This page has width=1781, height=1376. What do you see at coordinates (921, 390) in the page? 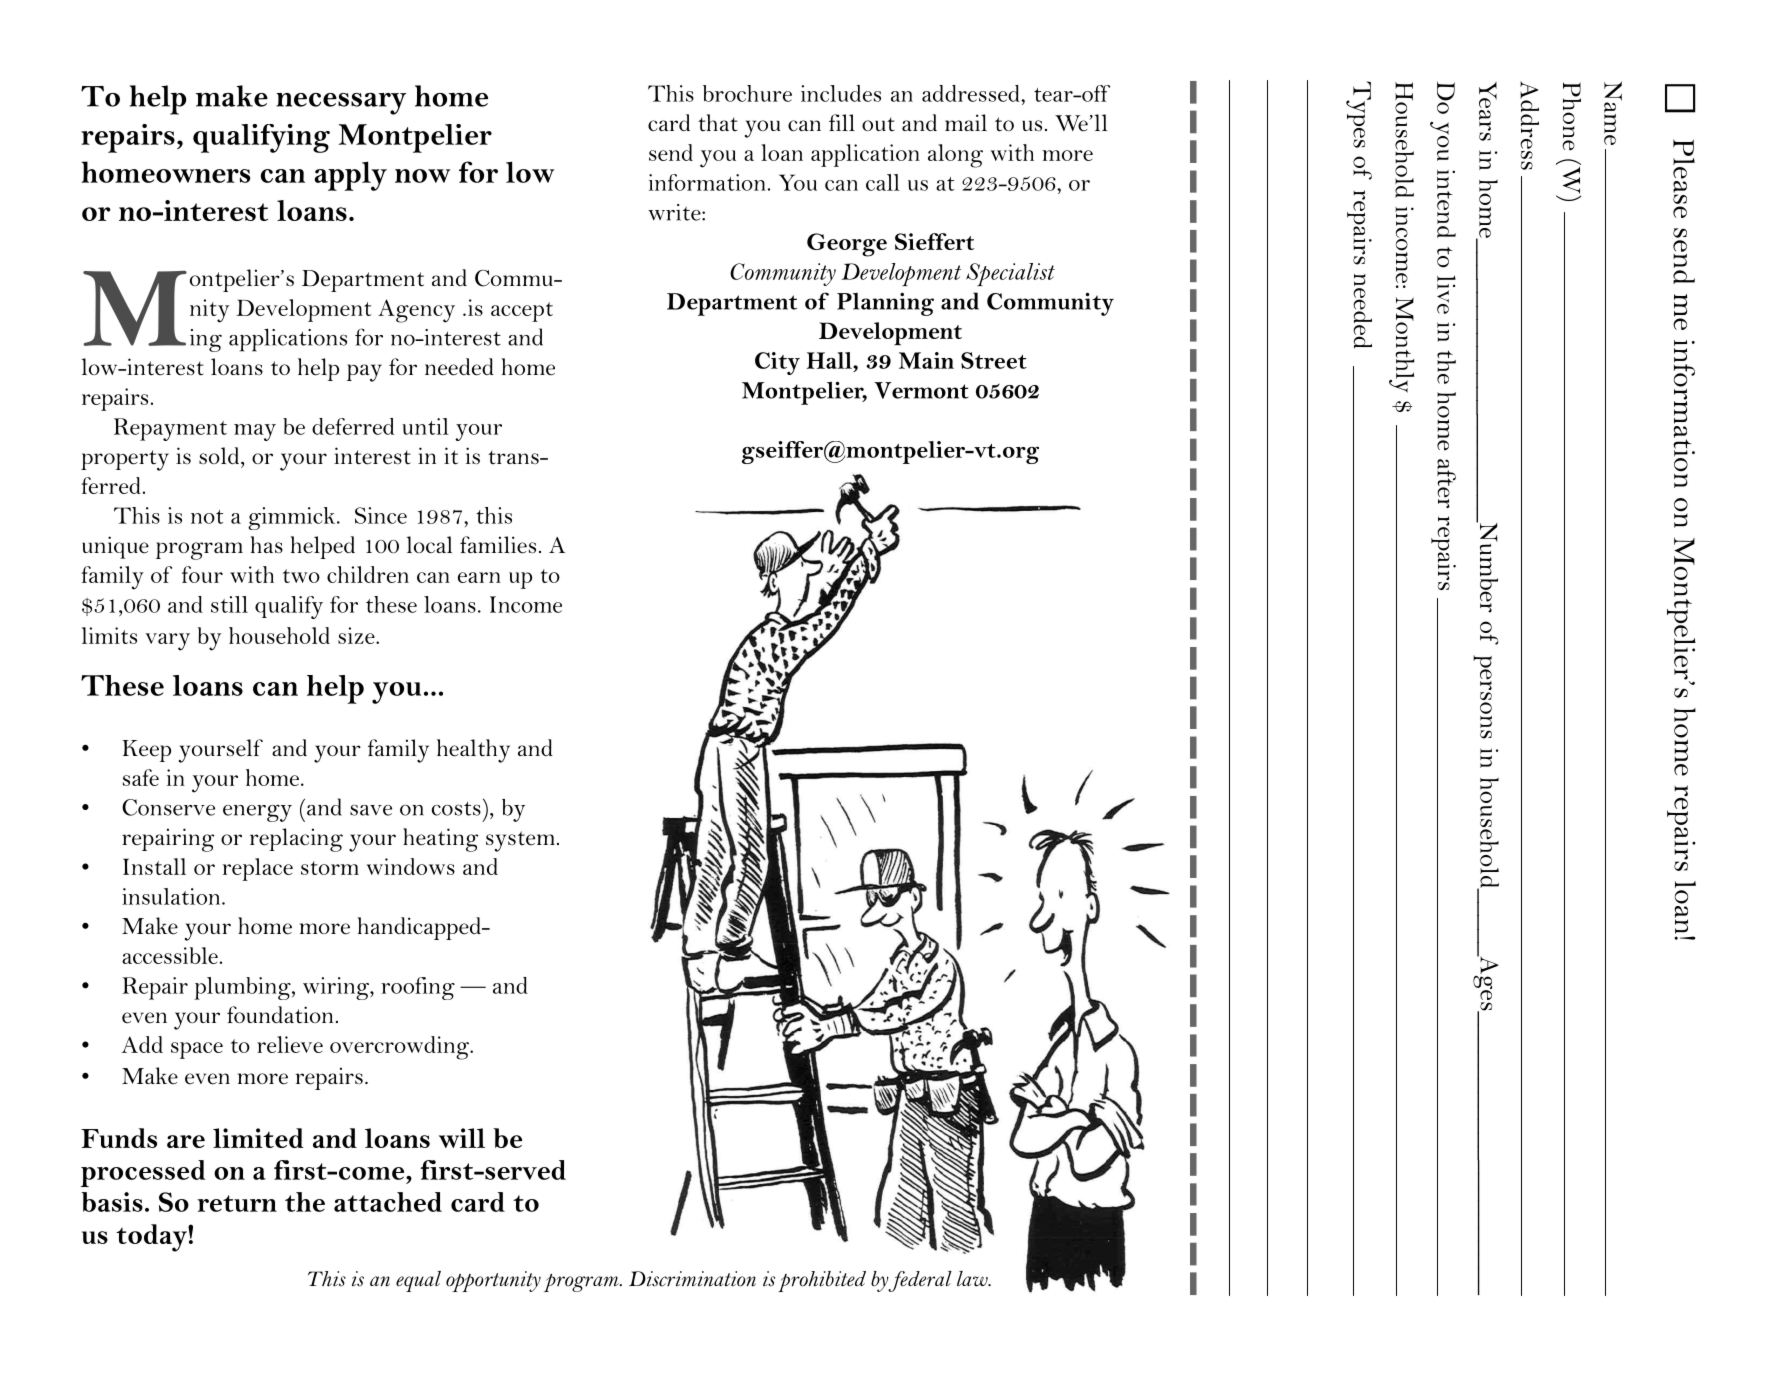
I see `Vermont` at bounding box center [921, 390].
